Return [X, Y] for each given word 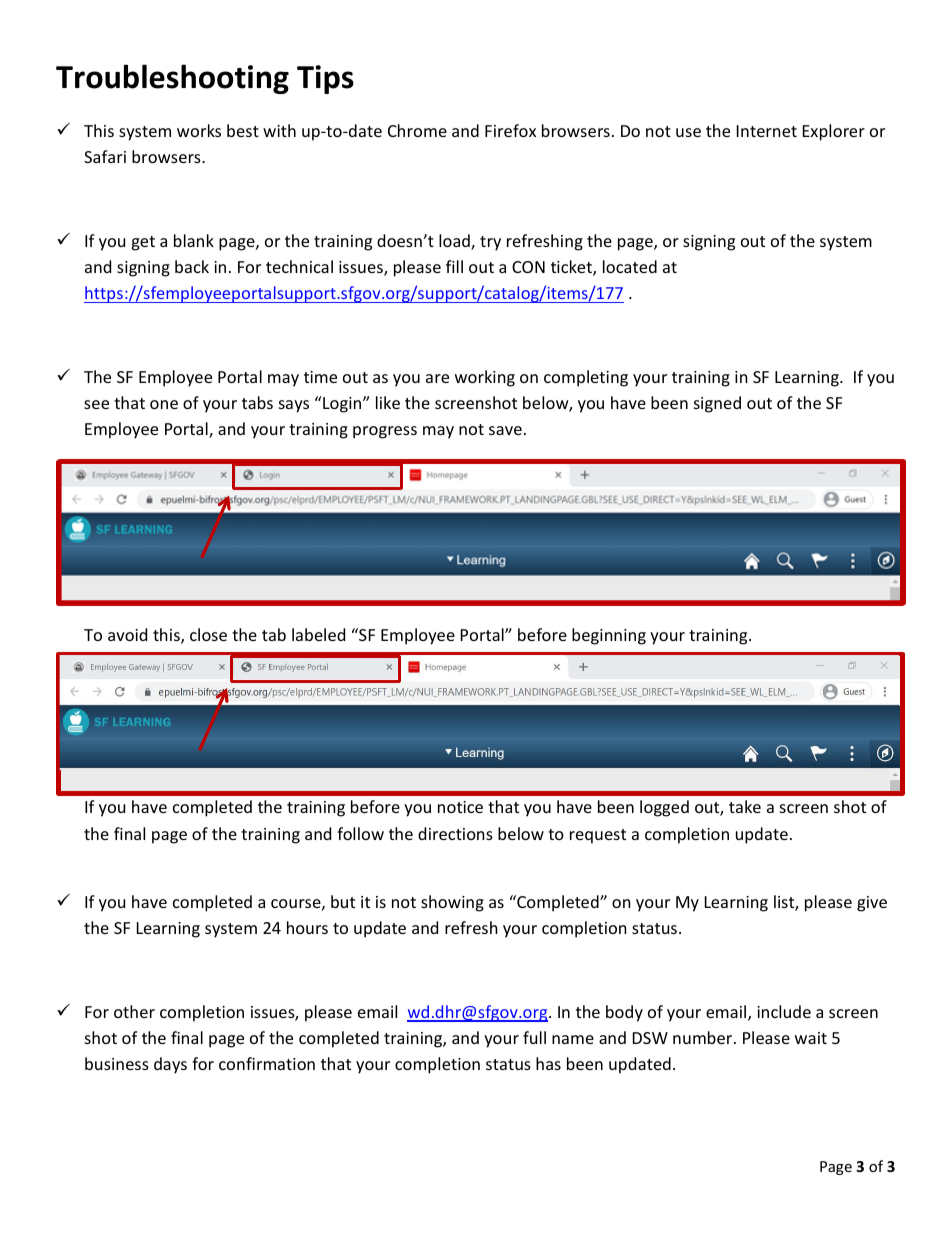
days [170, 1065]
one [164, 404]
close [208, 634]
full [534, 1037]
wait [811, 1038]
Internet [767, 131]
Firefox [510, 130]
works [199, 130]
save [505, 430]
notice [460, 807]
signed [717, 404]
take [745, 806]
